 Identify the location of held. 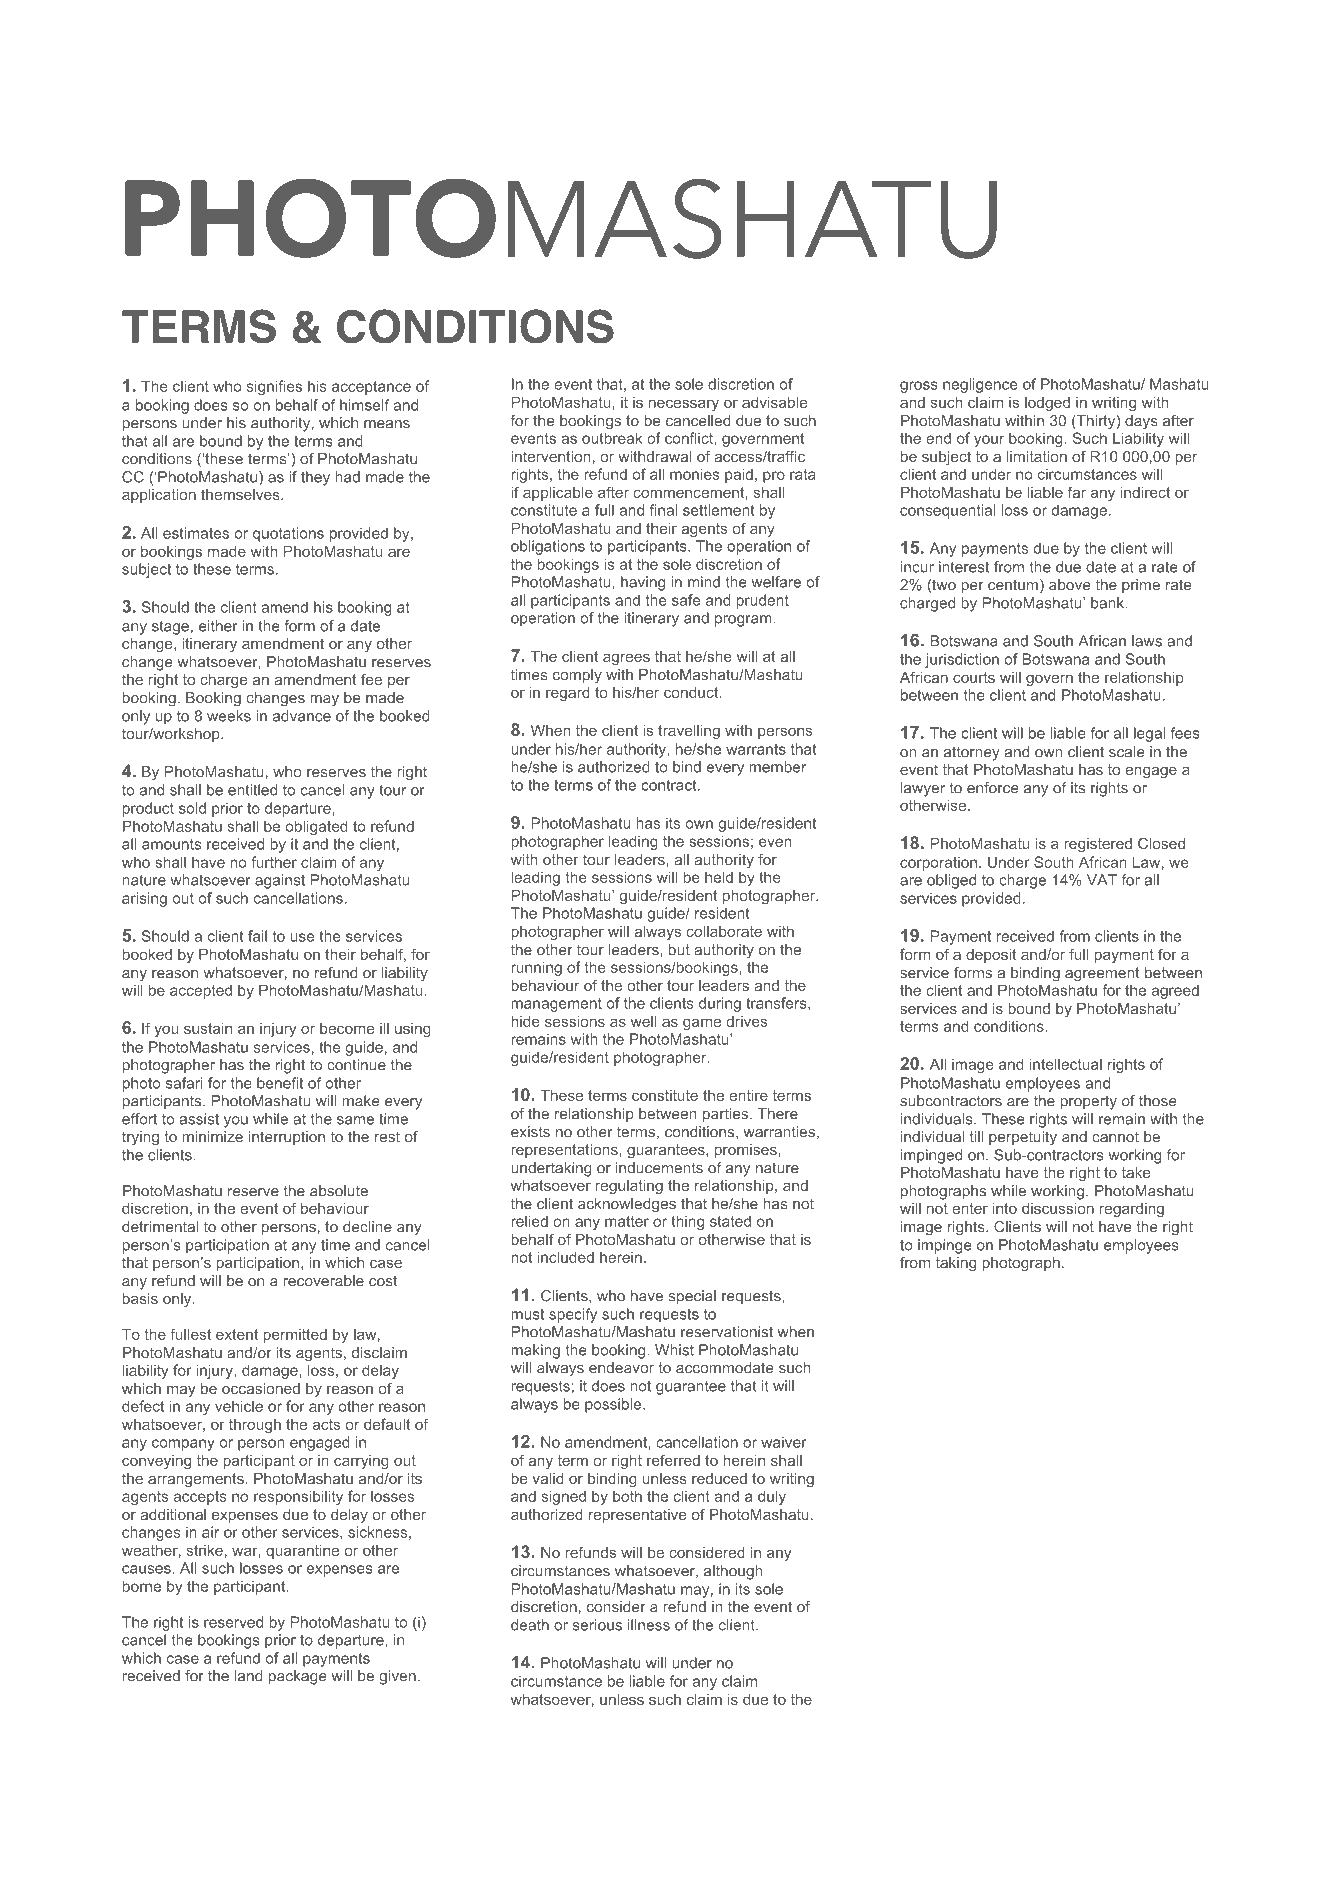
(719, 877).
